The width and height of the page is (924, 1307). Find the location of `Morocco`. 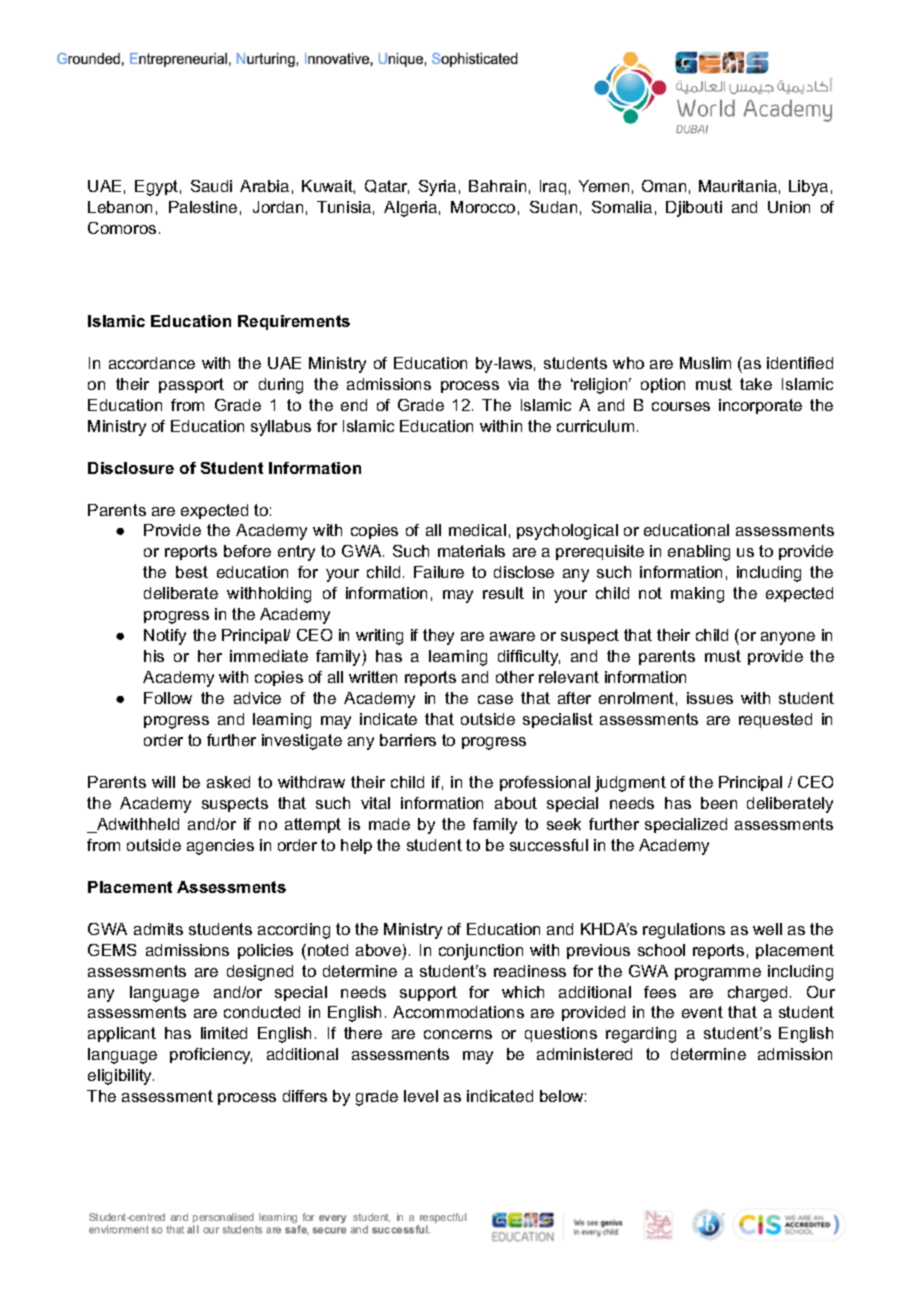

Morocco is located at coordinates (483, 207).
